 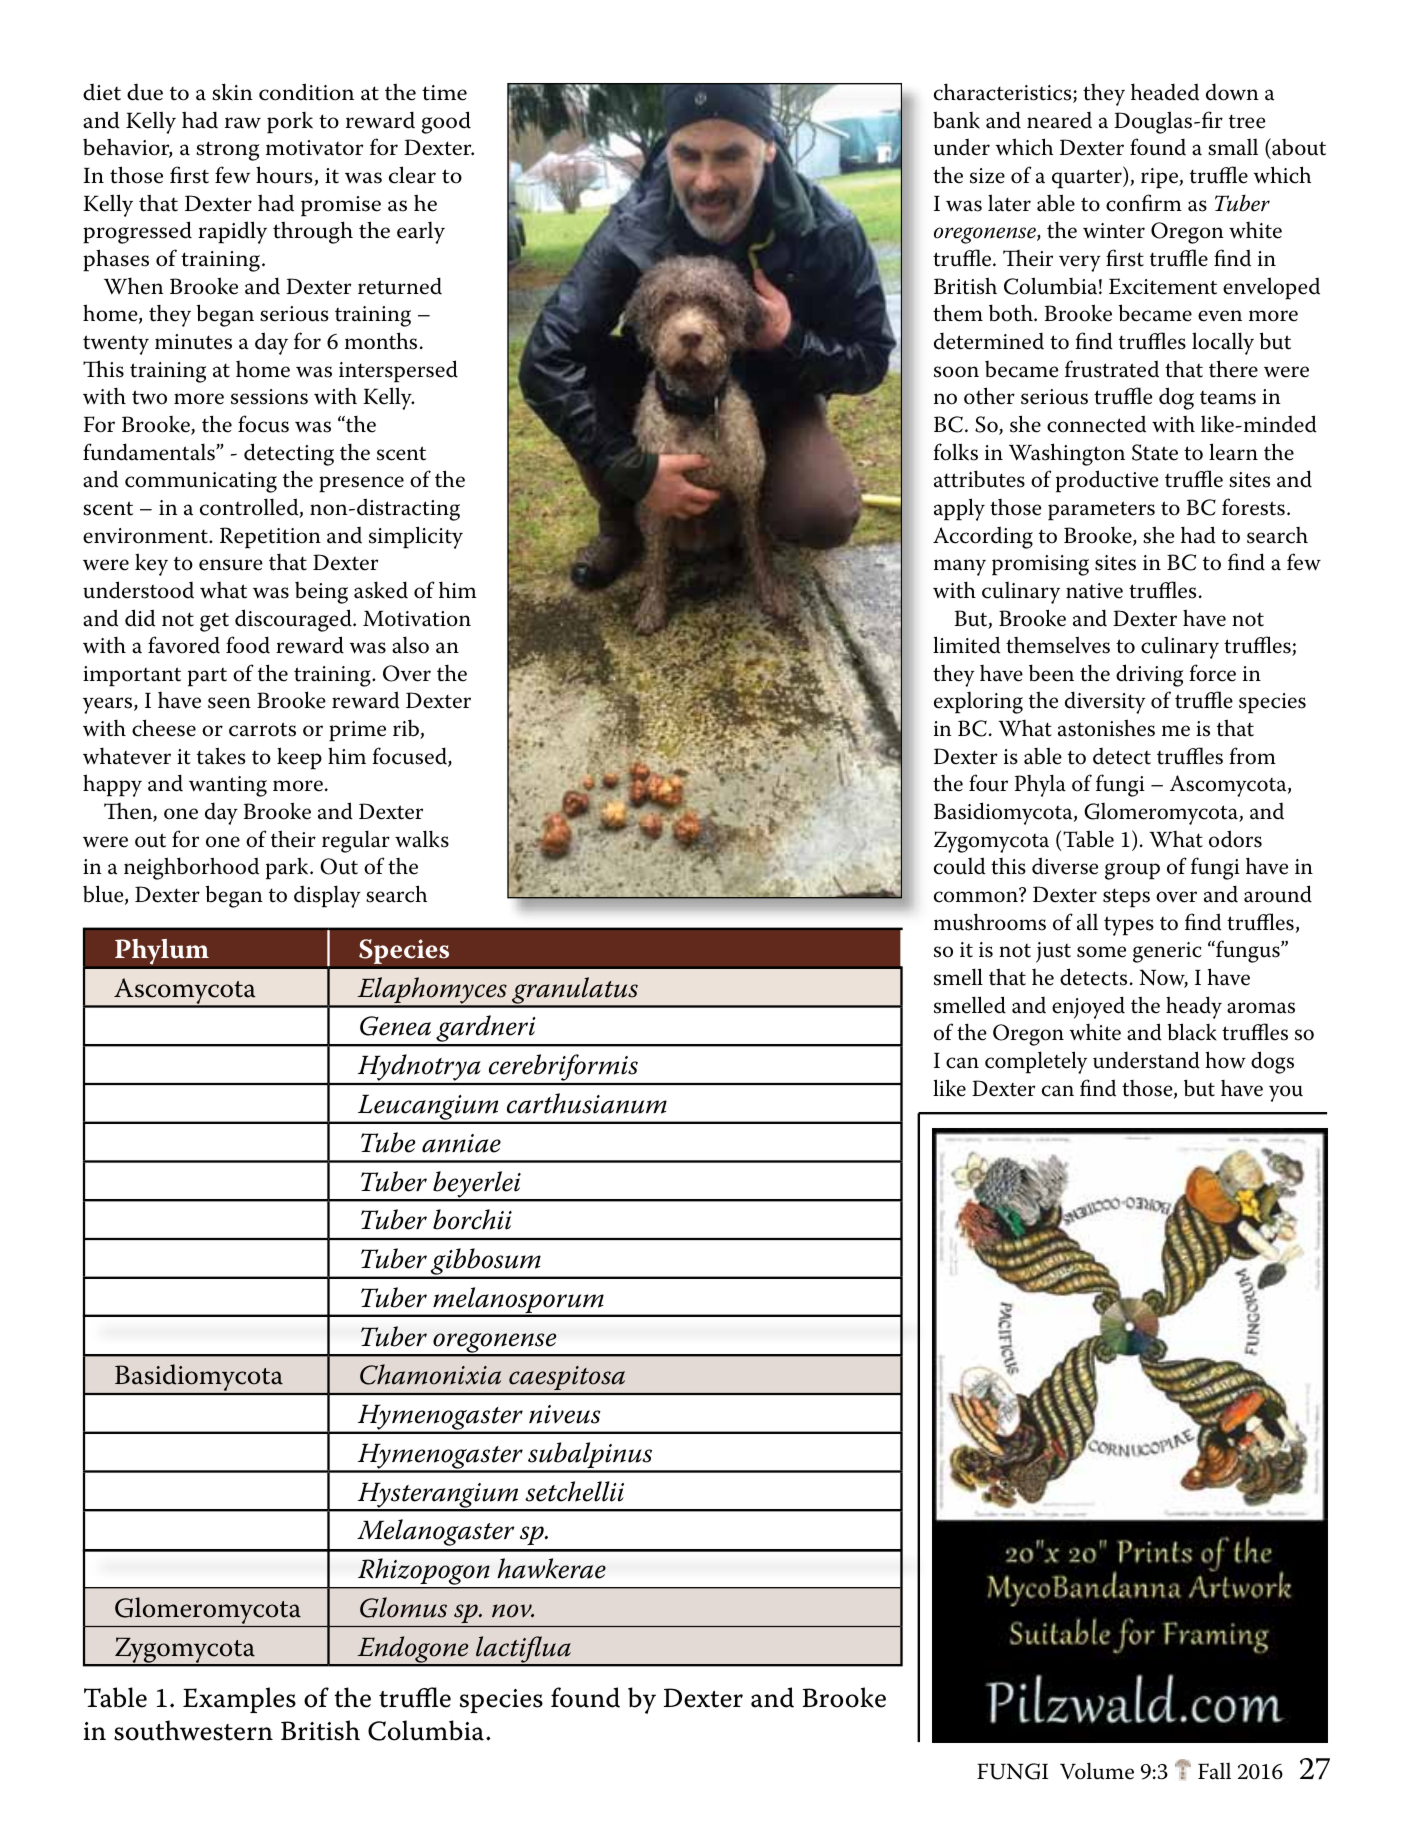 I want to click on Repetition, so click(x=270, y=538).
